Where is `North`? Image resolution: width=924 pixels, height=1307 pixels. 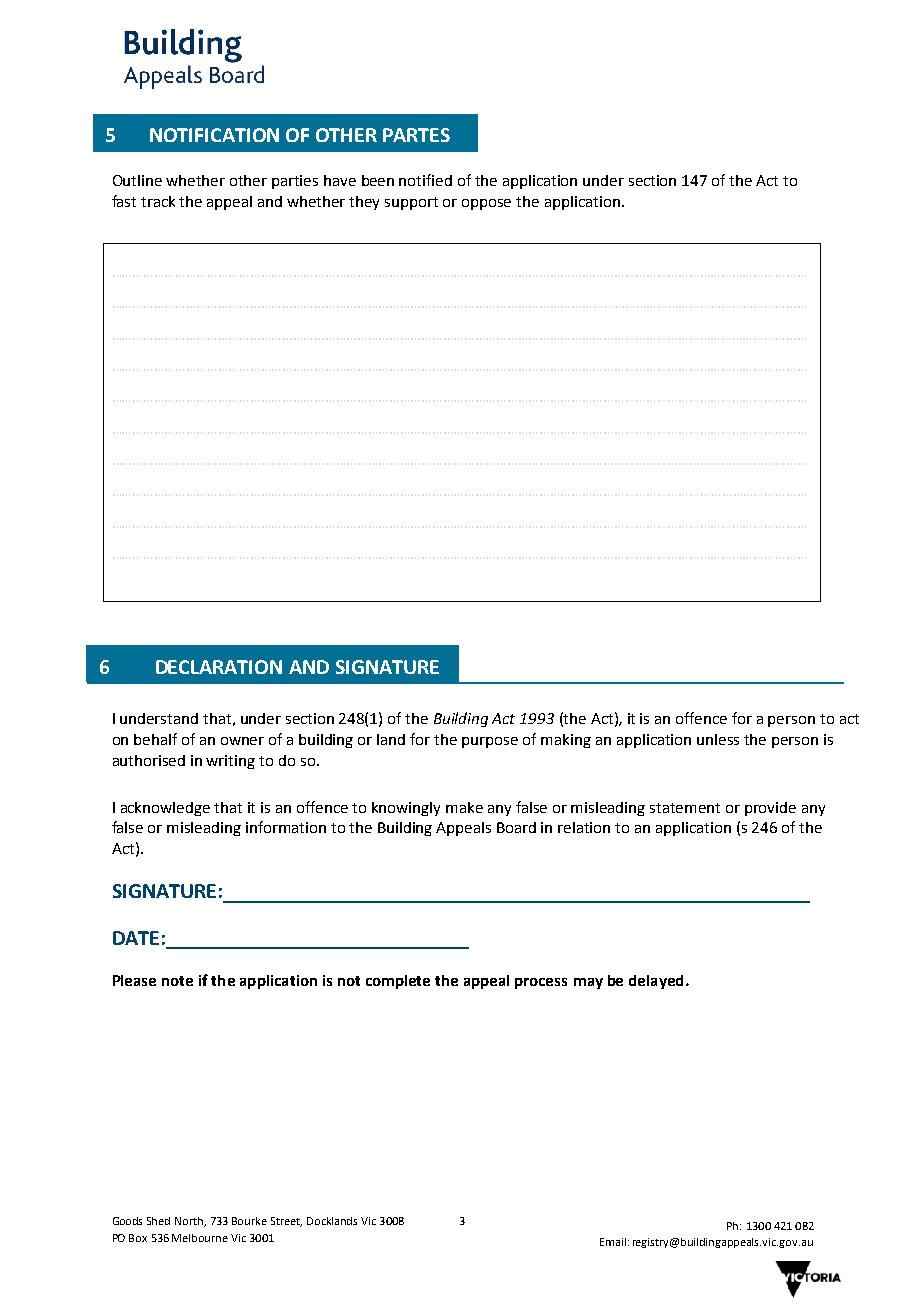
North is located at coordinates (190, 1222).
